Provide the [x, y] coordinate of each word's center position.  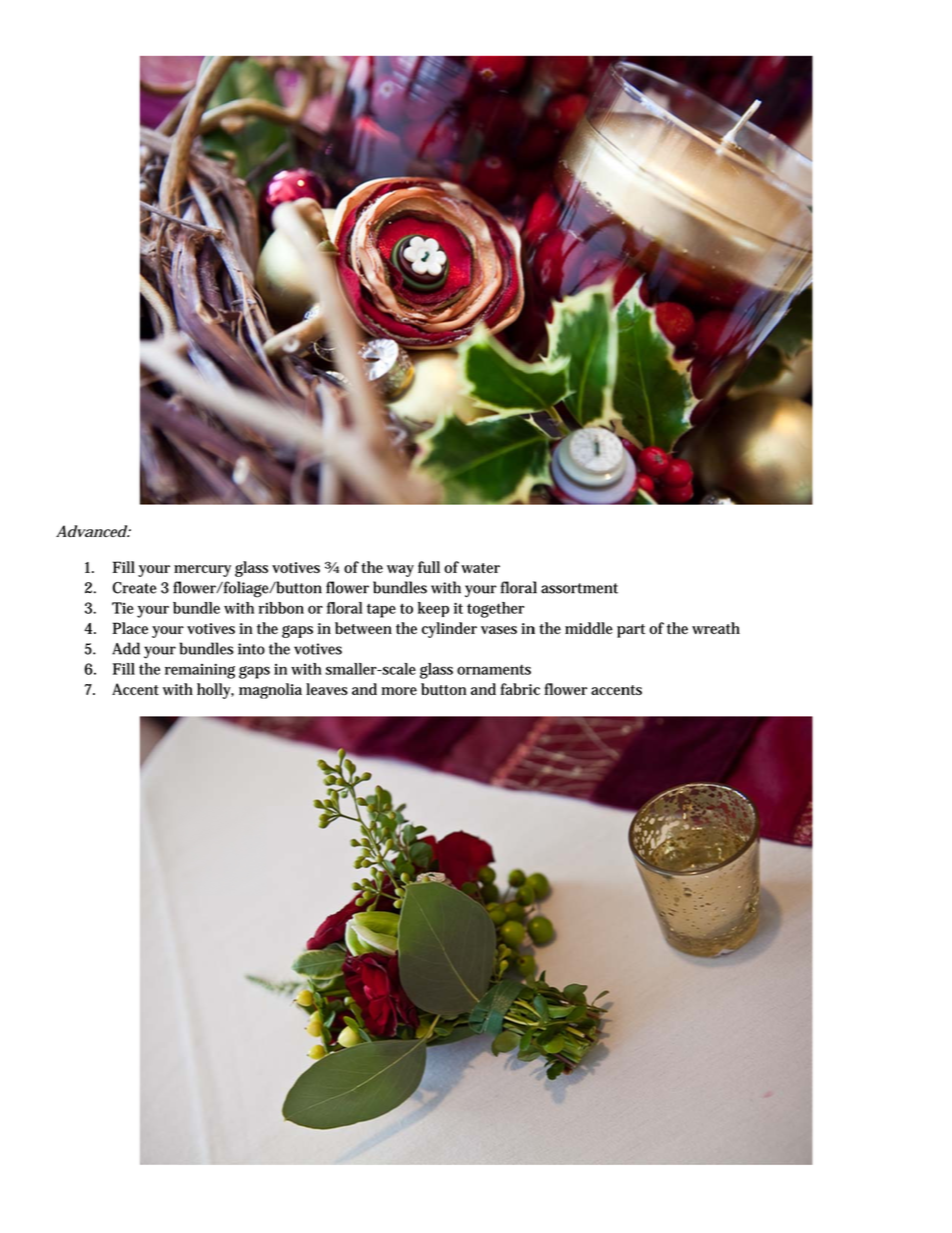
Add [126, 648]
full [429, 567]
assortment [579, 588]
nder [461, 628]
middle [589, 628]
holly [215, 691]
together [495, 610]
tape [381, 611]
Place [130, 628]
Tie [123, 608]
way [400, 571]
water [480, 568]
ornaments [494, 669]
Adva [75, 531]
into [251, 649]
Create [134, 588]
